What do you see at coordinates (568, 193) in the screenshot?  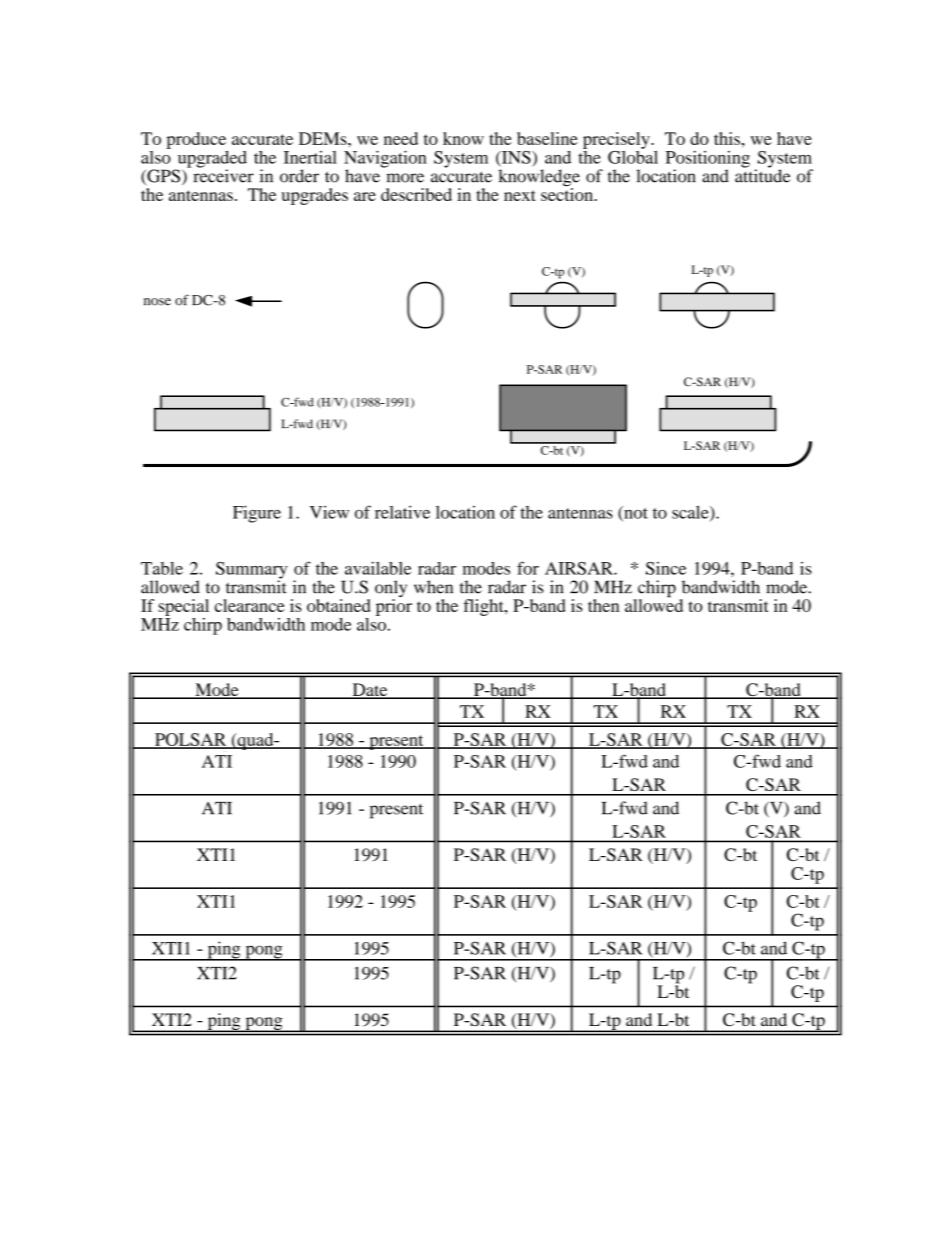 I see `section` at bounding box center [568, 193].
